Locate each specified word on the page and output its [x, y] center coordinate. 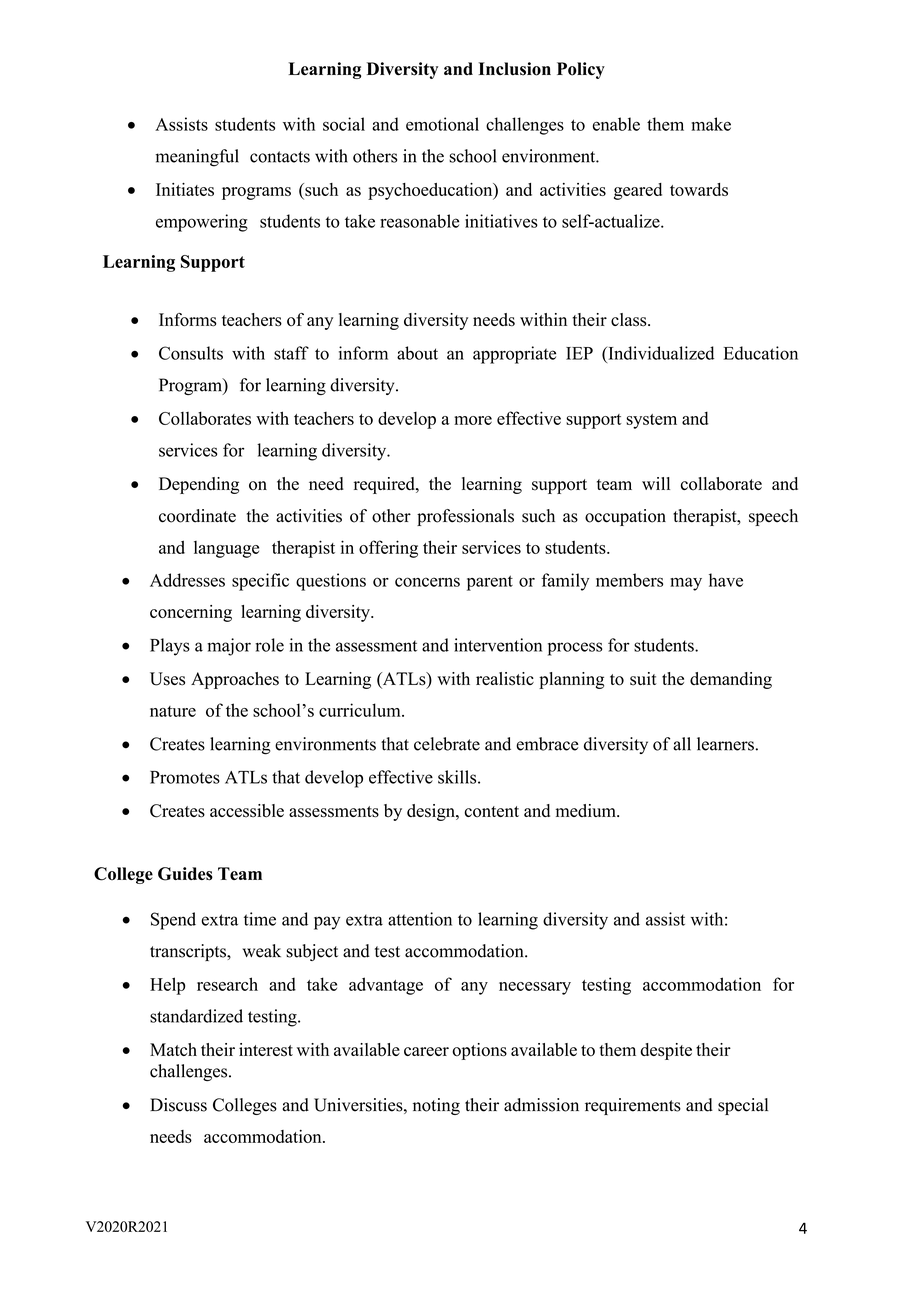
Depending [199, 485]
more [473, 420]
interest [266, 1050]
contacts [280, 157]
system [651, 421]
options [479, 1051]
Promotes [185, 777]
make [711, 124]
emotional [442, 124]
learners [725, 744]
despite [666, 1051]
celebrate [447, 744]
